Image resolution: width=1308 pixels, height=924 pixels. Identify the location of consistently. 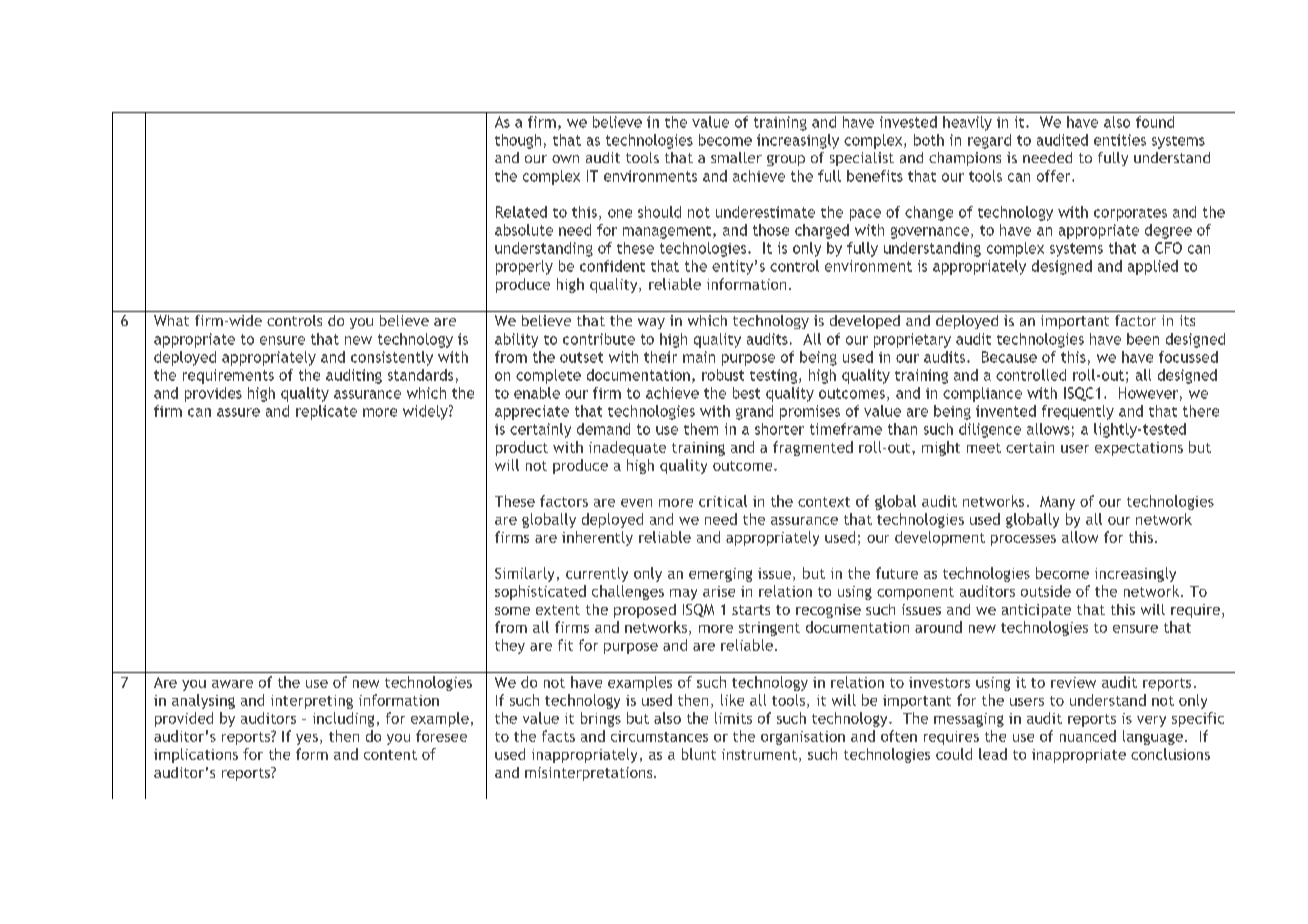
(392, 358).
